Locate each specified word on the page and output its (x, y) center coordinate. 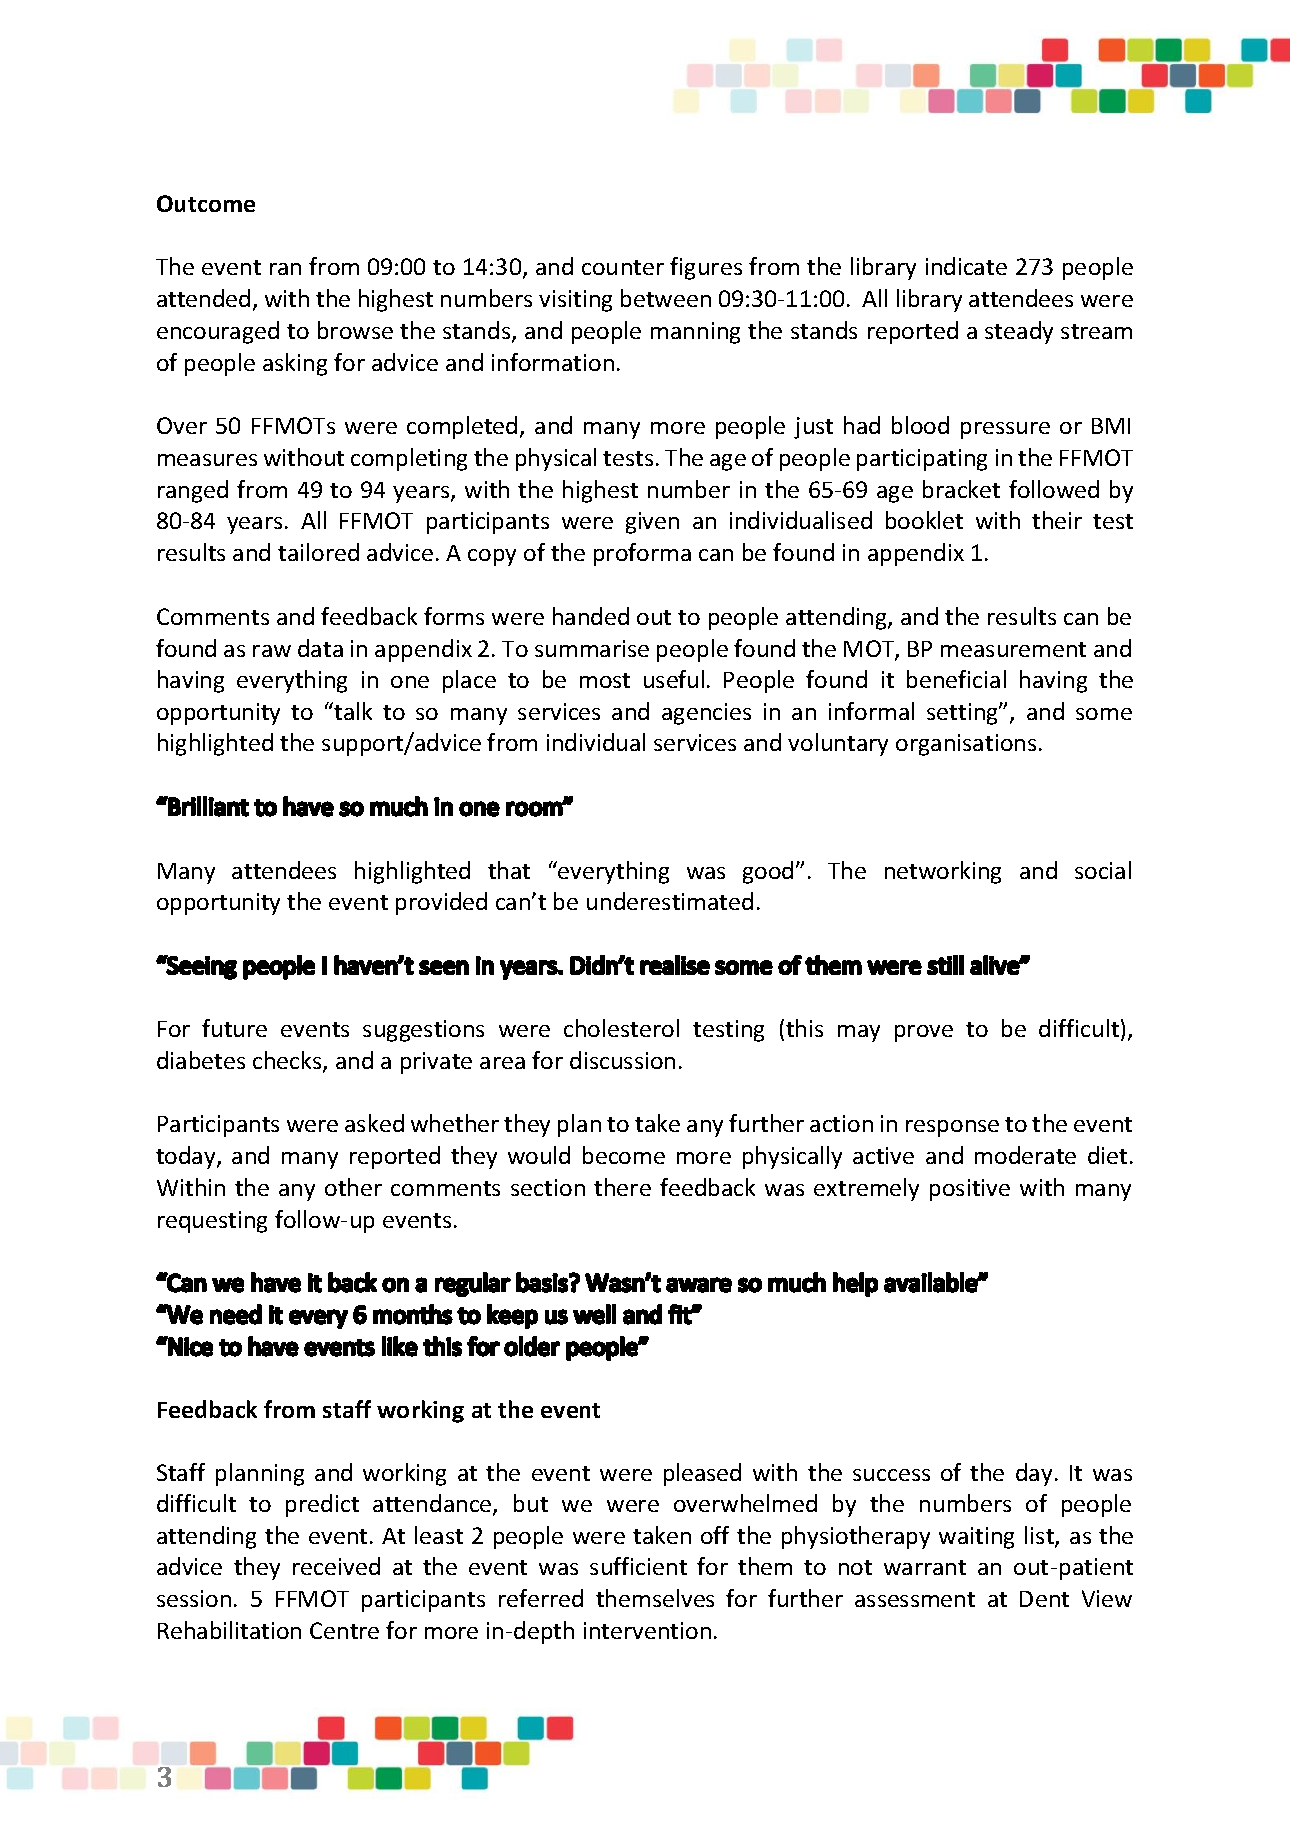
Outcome (206, 203)
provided (441, 903)
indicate (966, 266)
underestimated (670, 901)
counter (623, 267)
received (336, 1566)
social (1103, 870)
